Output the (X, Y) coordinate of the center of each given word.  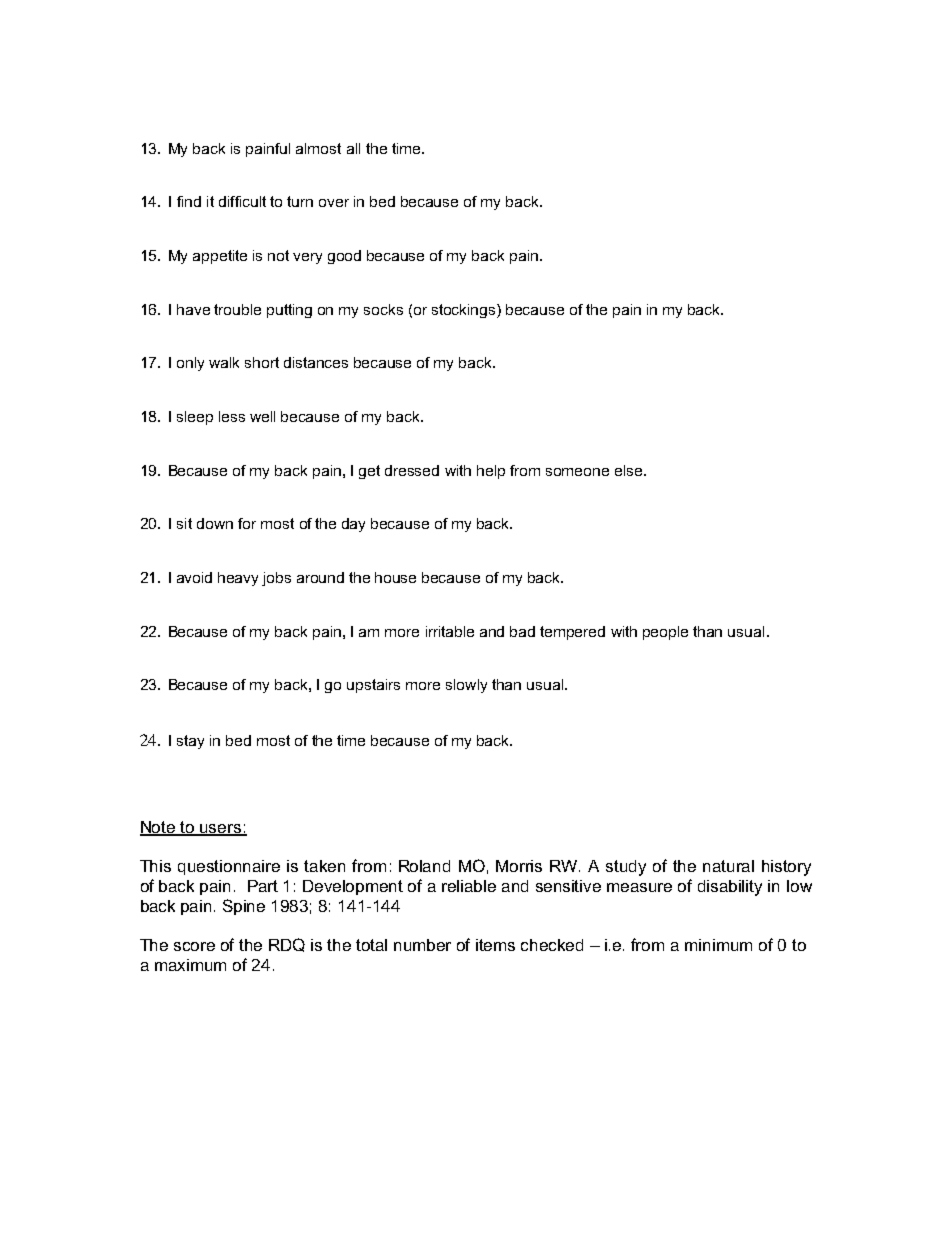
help (491, 472)
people (665, 633)
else (630, 470)
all (353, 148)
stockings (465, 311)
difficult (242, 201)
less (232, 416)
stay (190, 742)
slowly (466, 686)
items (495, 945)
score (194, 946)
